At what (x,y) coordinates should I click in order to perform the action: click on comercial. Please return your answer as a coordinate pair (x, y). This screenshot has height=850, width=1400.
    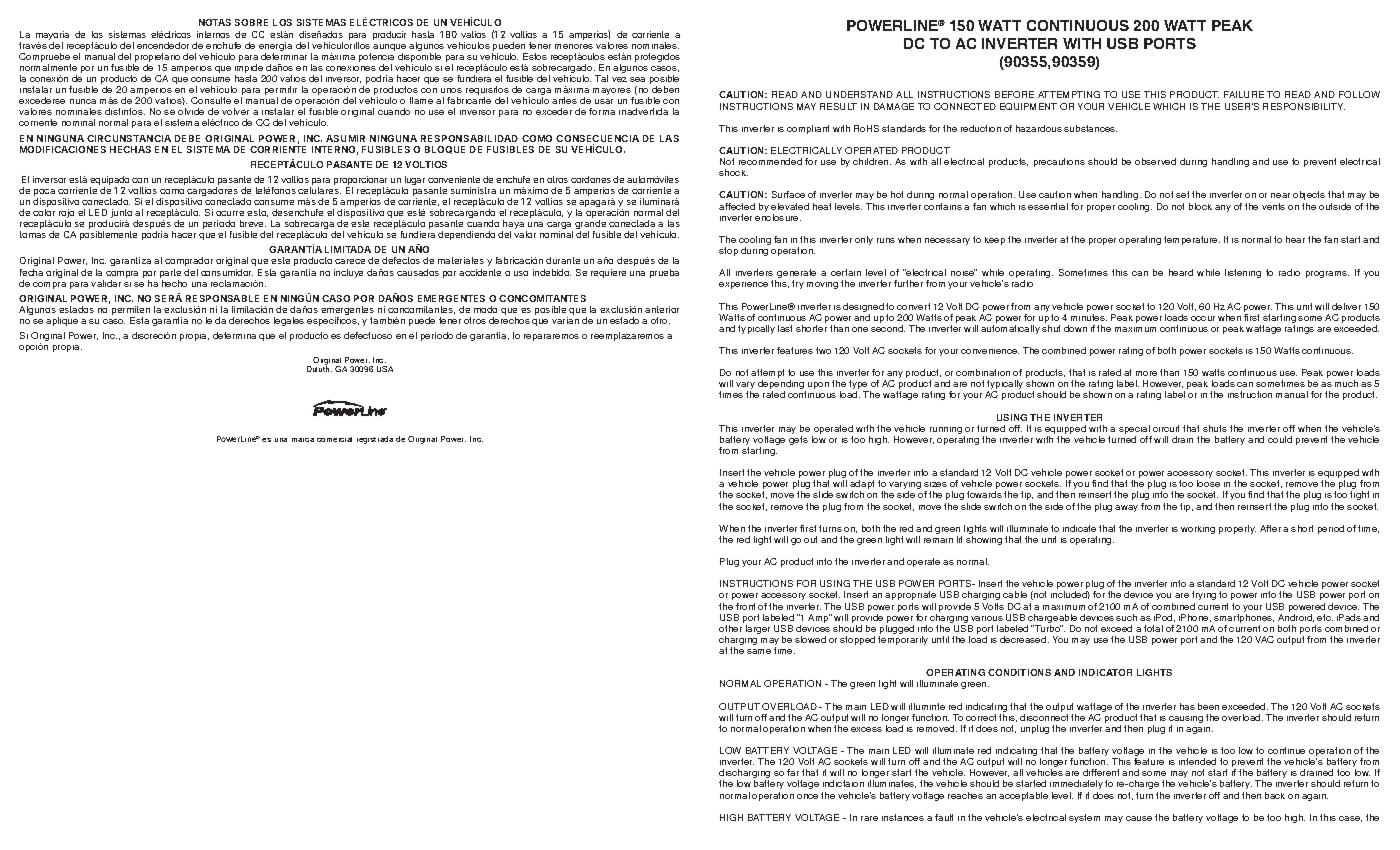
    Looking at the image, I should click on (334, 439).
